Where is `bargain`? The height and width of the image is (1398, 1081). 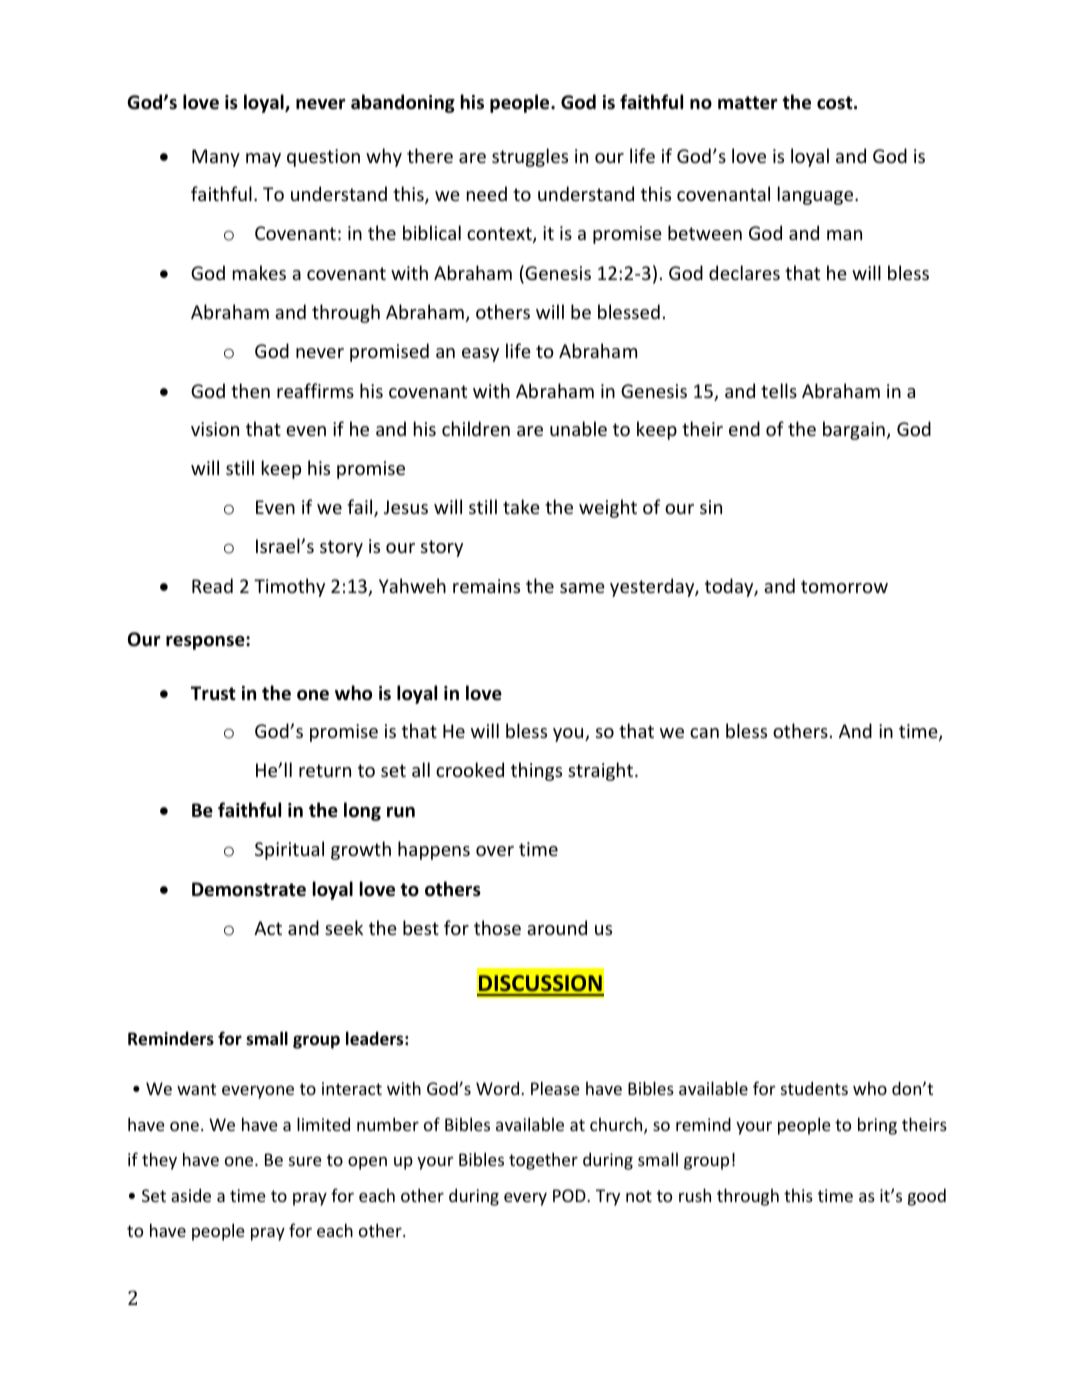 bargain is located at coordinates (854, 430).
